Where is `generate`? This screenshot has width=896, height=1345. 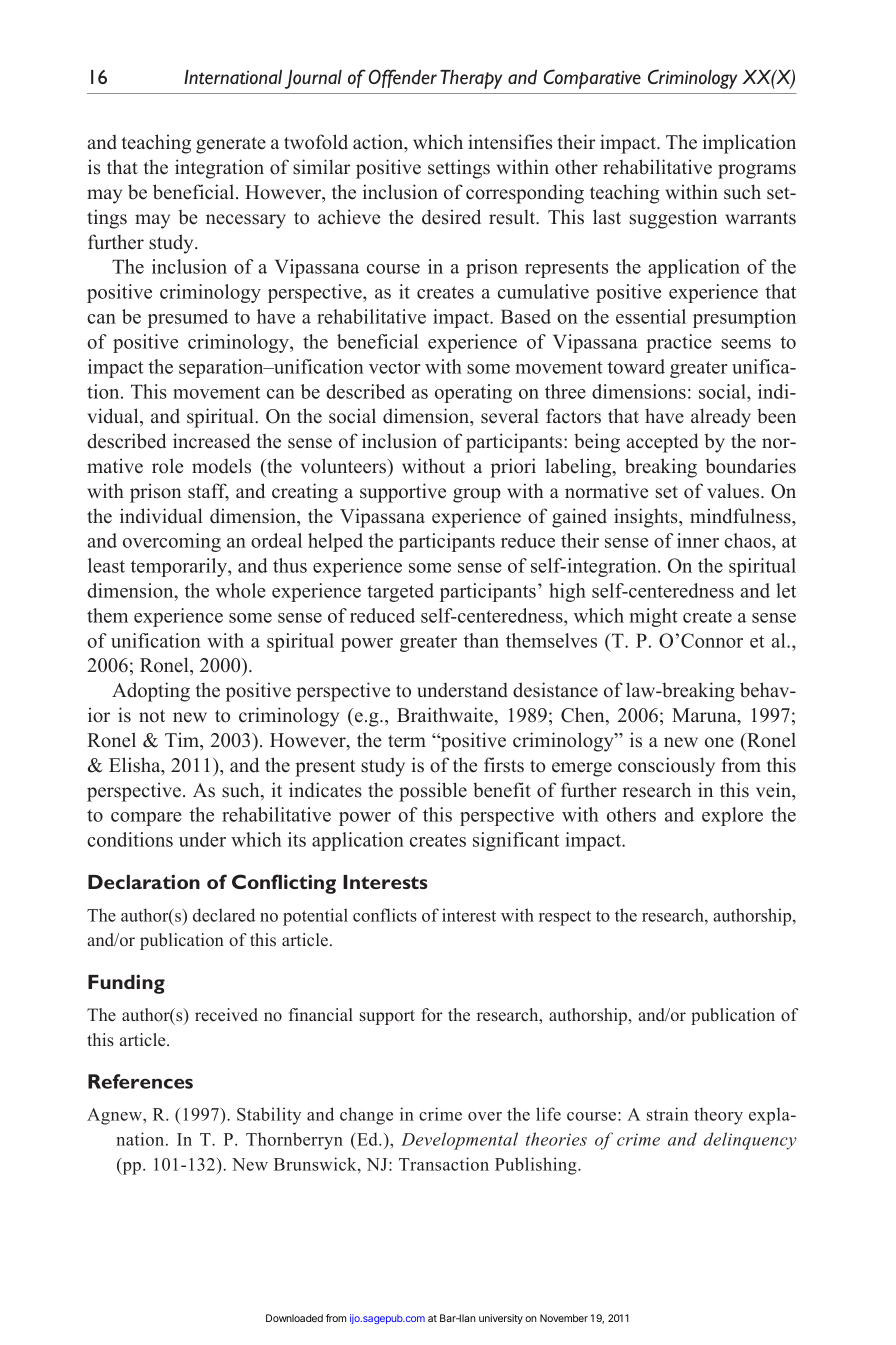
generate is located at coordinates (231, 145).
